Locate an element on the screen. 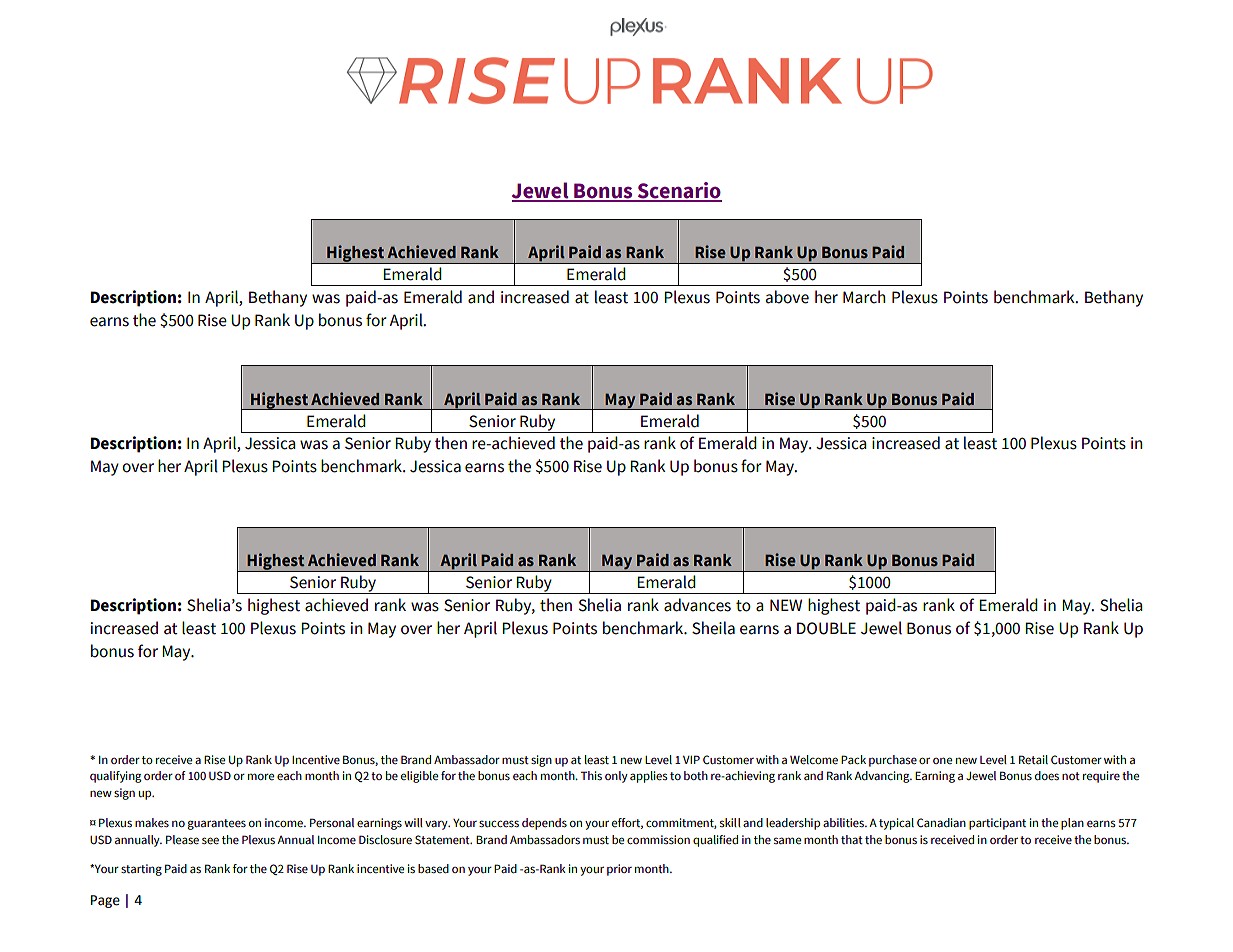  prior is located at coordinates (619, 870).
